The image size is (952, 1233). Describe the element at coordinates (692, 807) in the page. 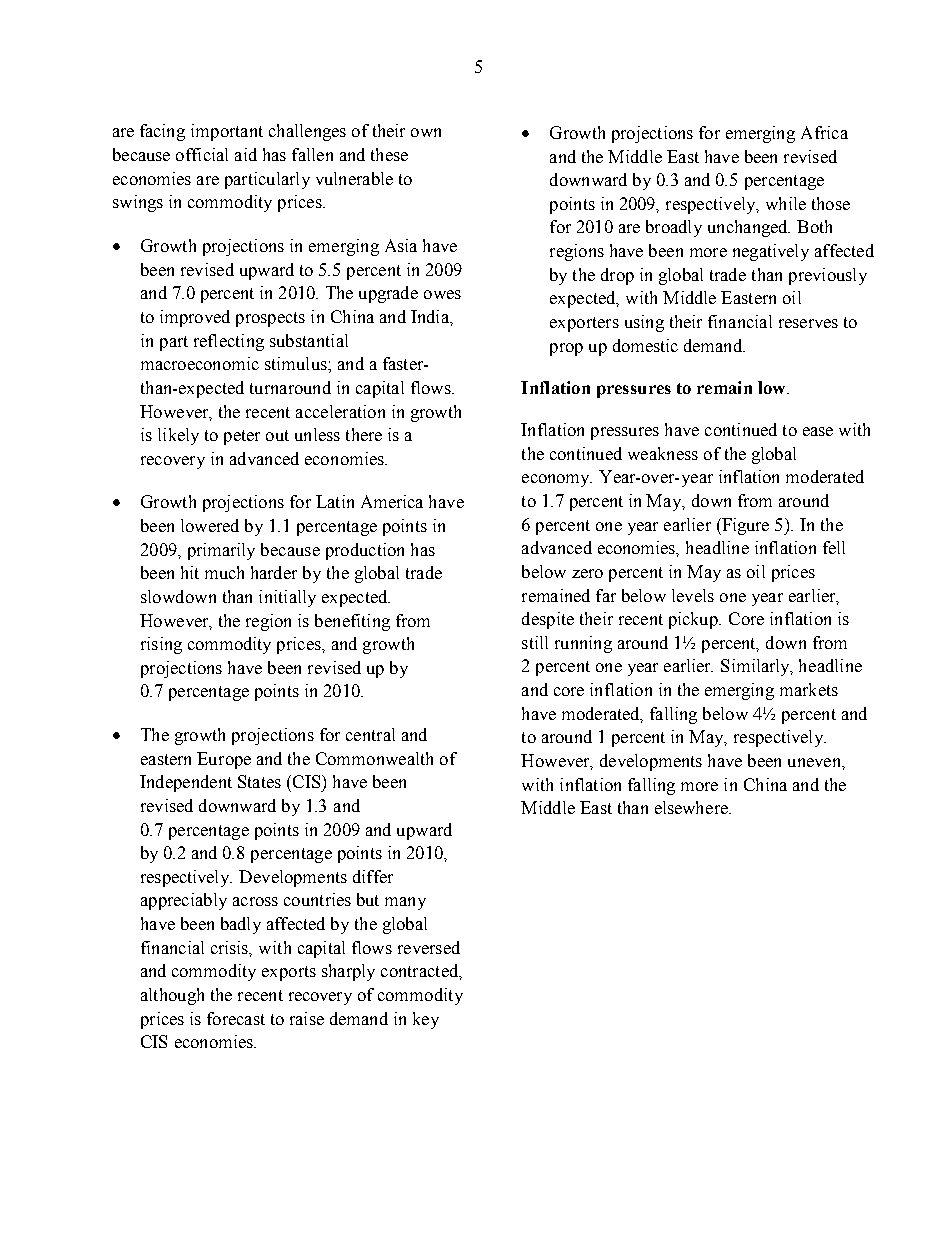

I see `elsewhere` at that location.
